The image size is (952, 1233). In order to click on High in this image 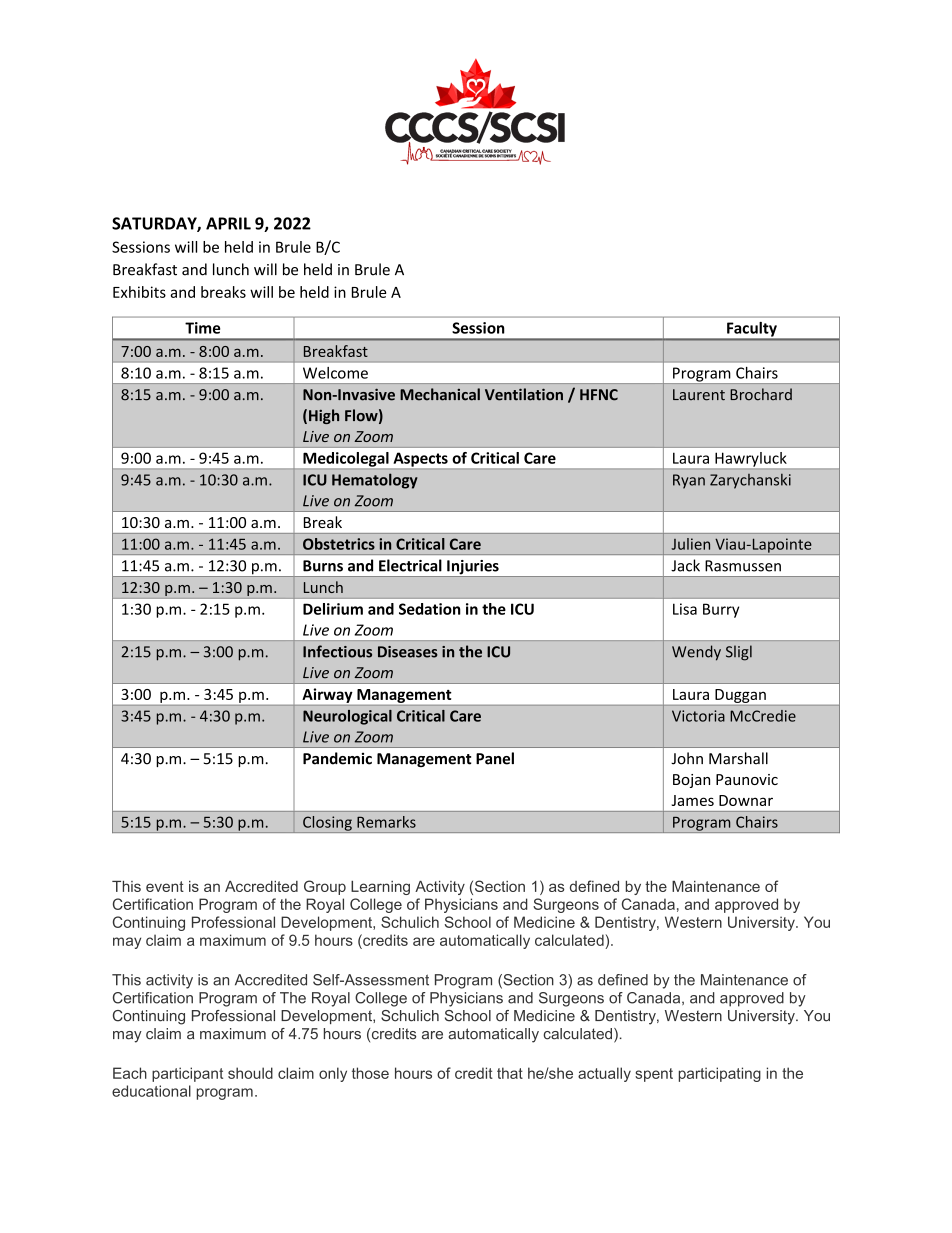, I will do `click(324, 416)`.
